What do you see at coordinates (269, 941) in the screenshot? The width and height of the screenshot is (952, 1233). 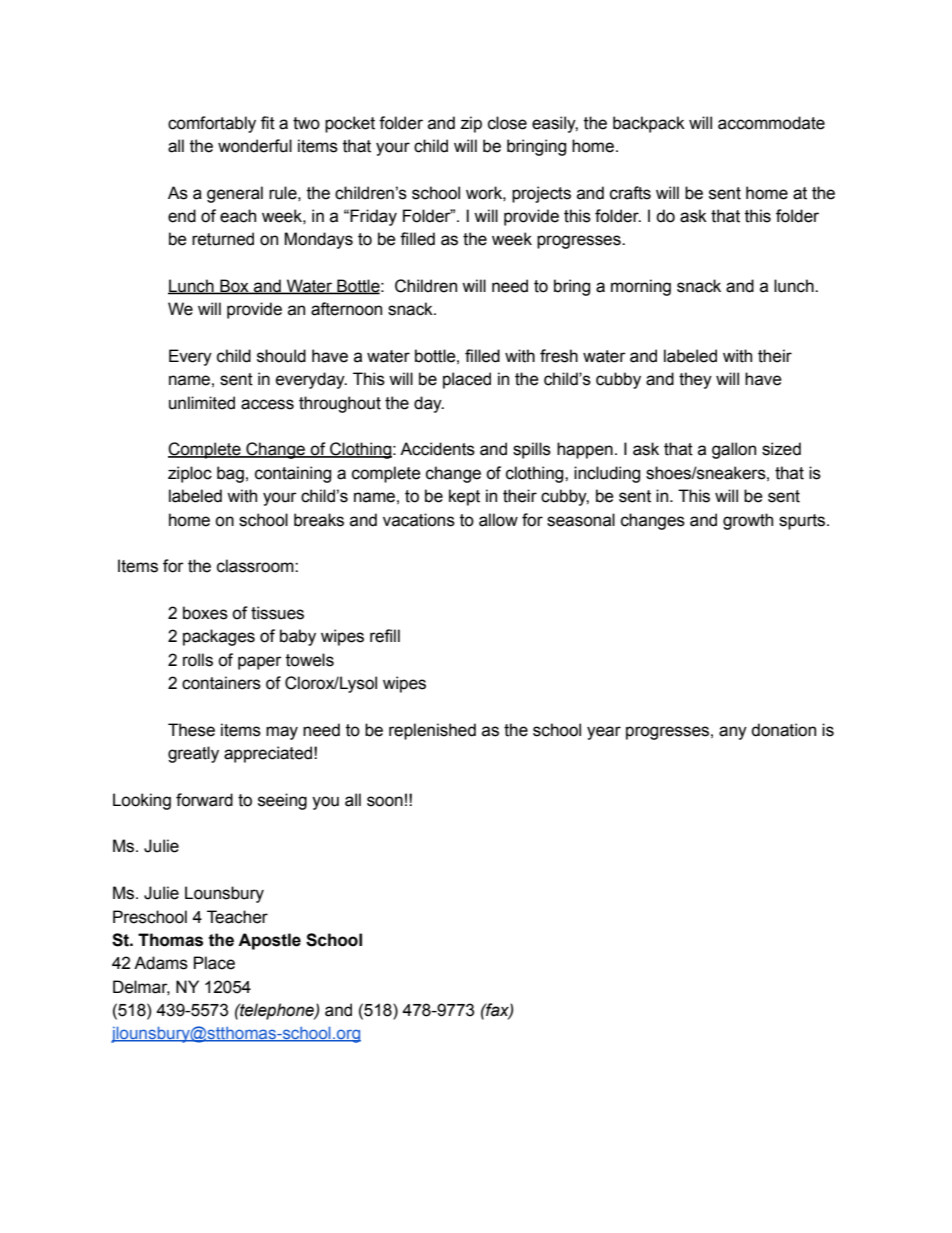 I see `Apostle` at bounding box center [269, 941].
